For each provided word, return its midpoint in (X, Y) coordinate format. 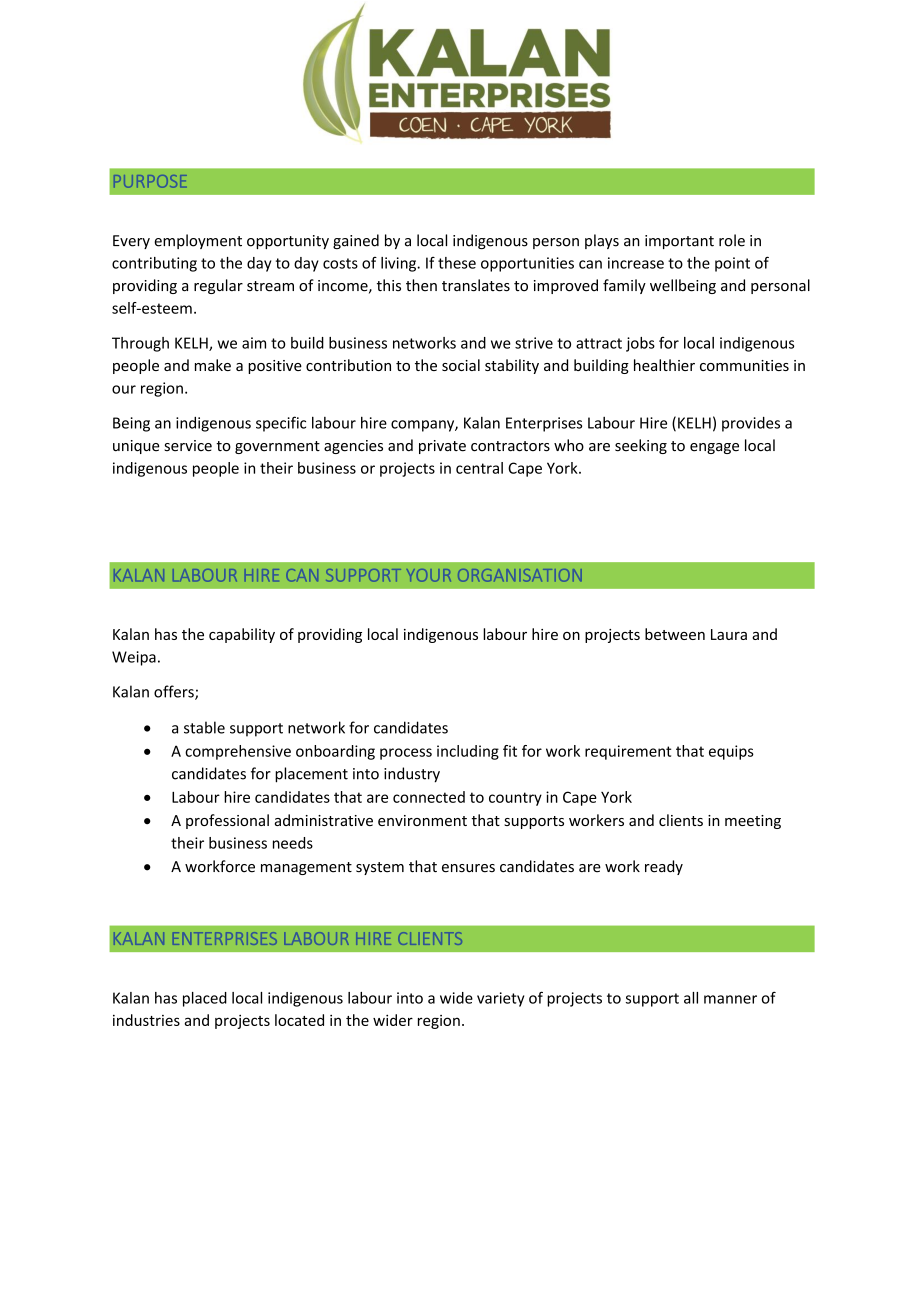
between (675, 634)
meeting (753, 822)
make (213, 365)
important (679, 242)
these (457, 263)
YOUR (429, 575)
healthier (664, 365)
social (461, 365)
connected (429, 797)
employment (198, 241)
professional (227, 821)
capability (242, 635)
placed (205, 999)
